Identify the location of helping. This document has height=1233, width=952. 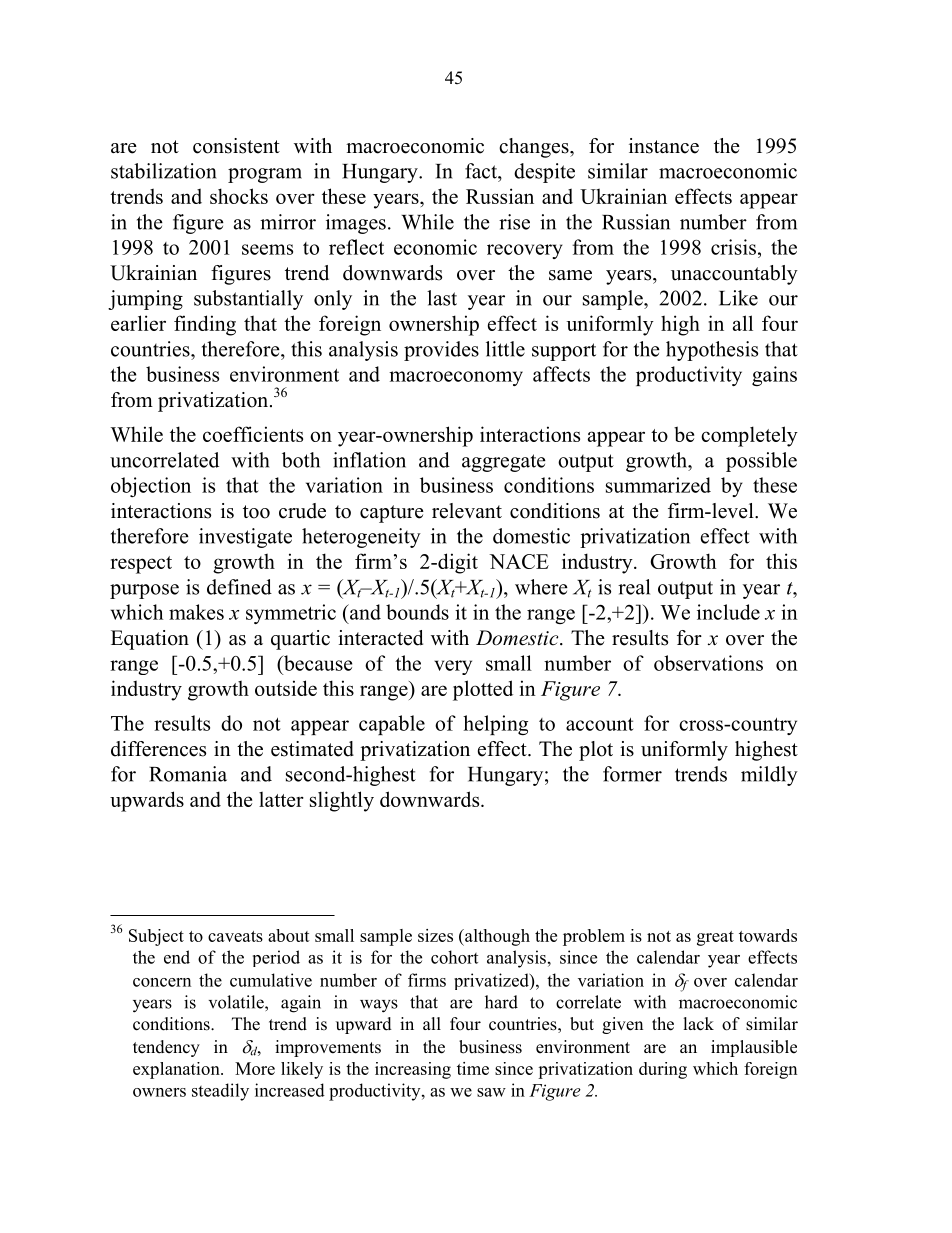
(495, 725).
